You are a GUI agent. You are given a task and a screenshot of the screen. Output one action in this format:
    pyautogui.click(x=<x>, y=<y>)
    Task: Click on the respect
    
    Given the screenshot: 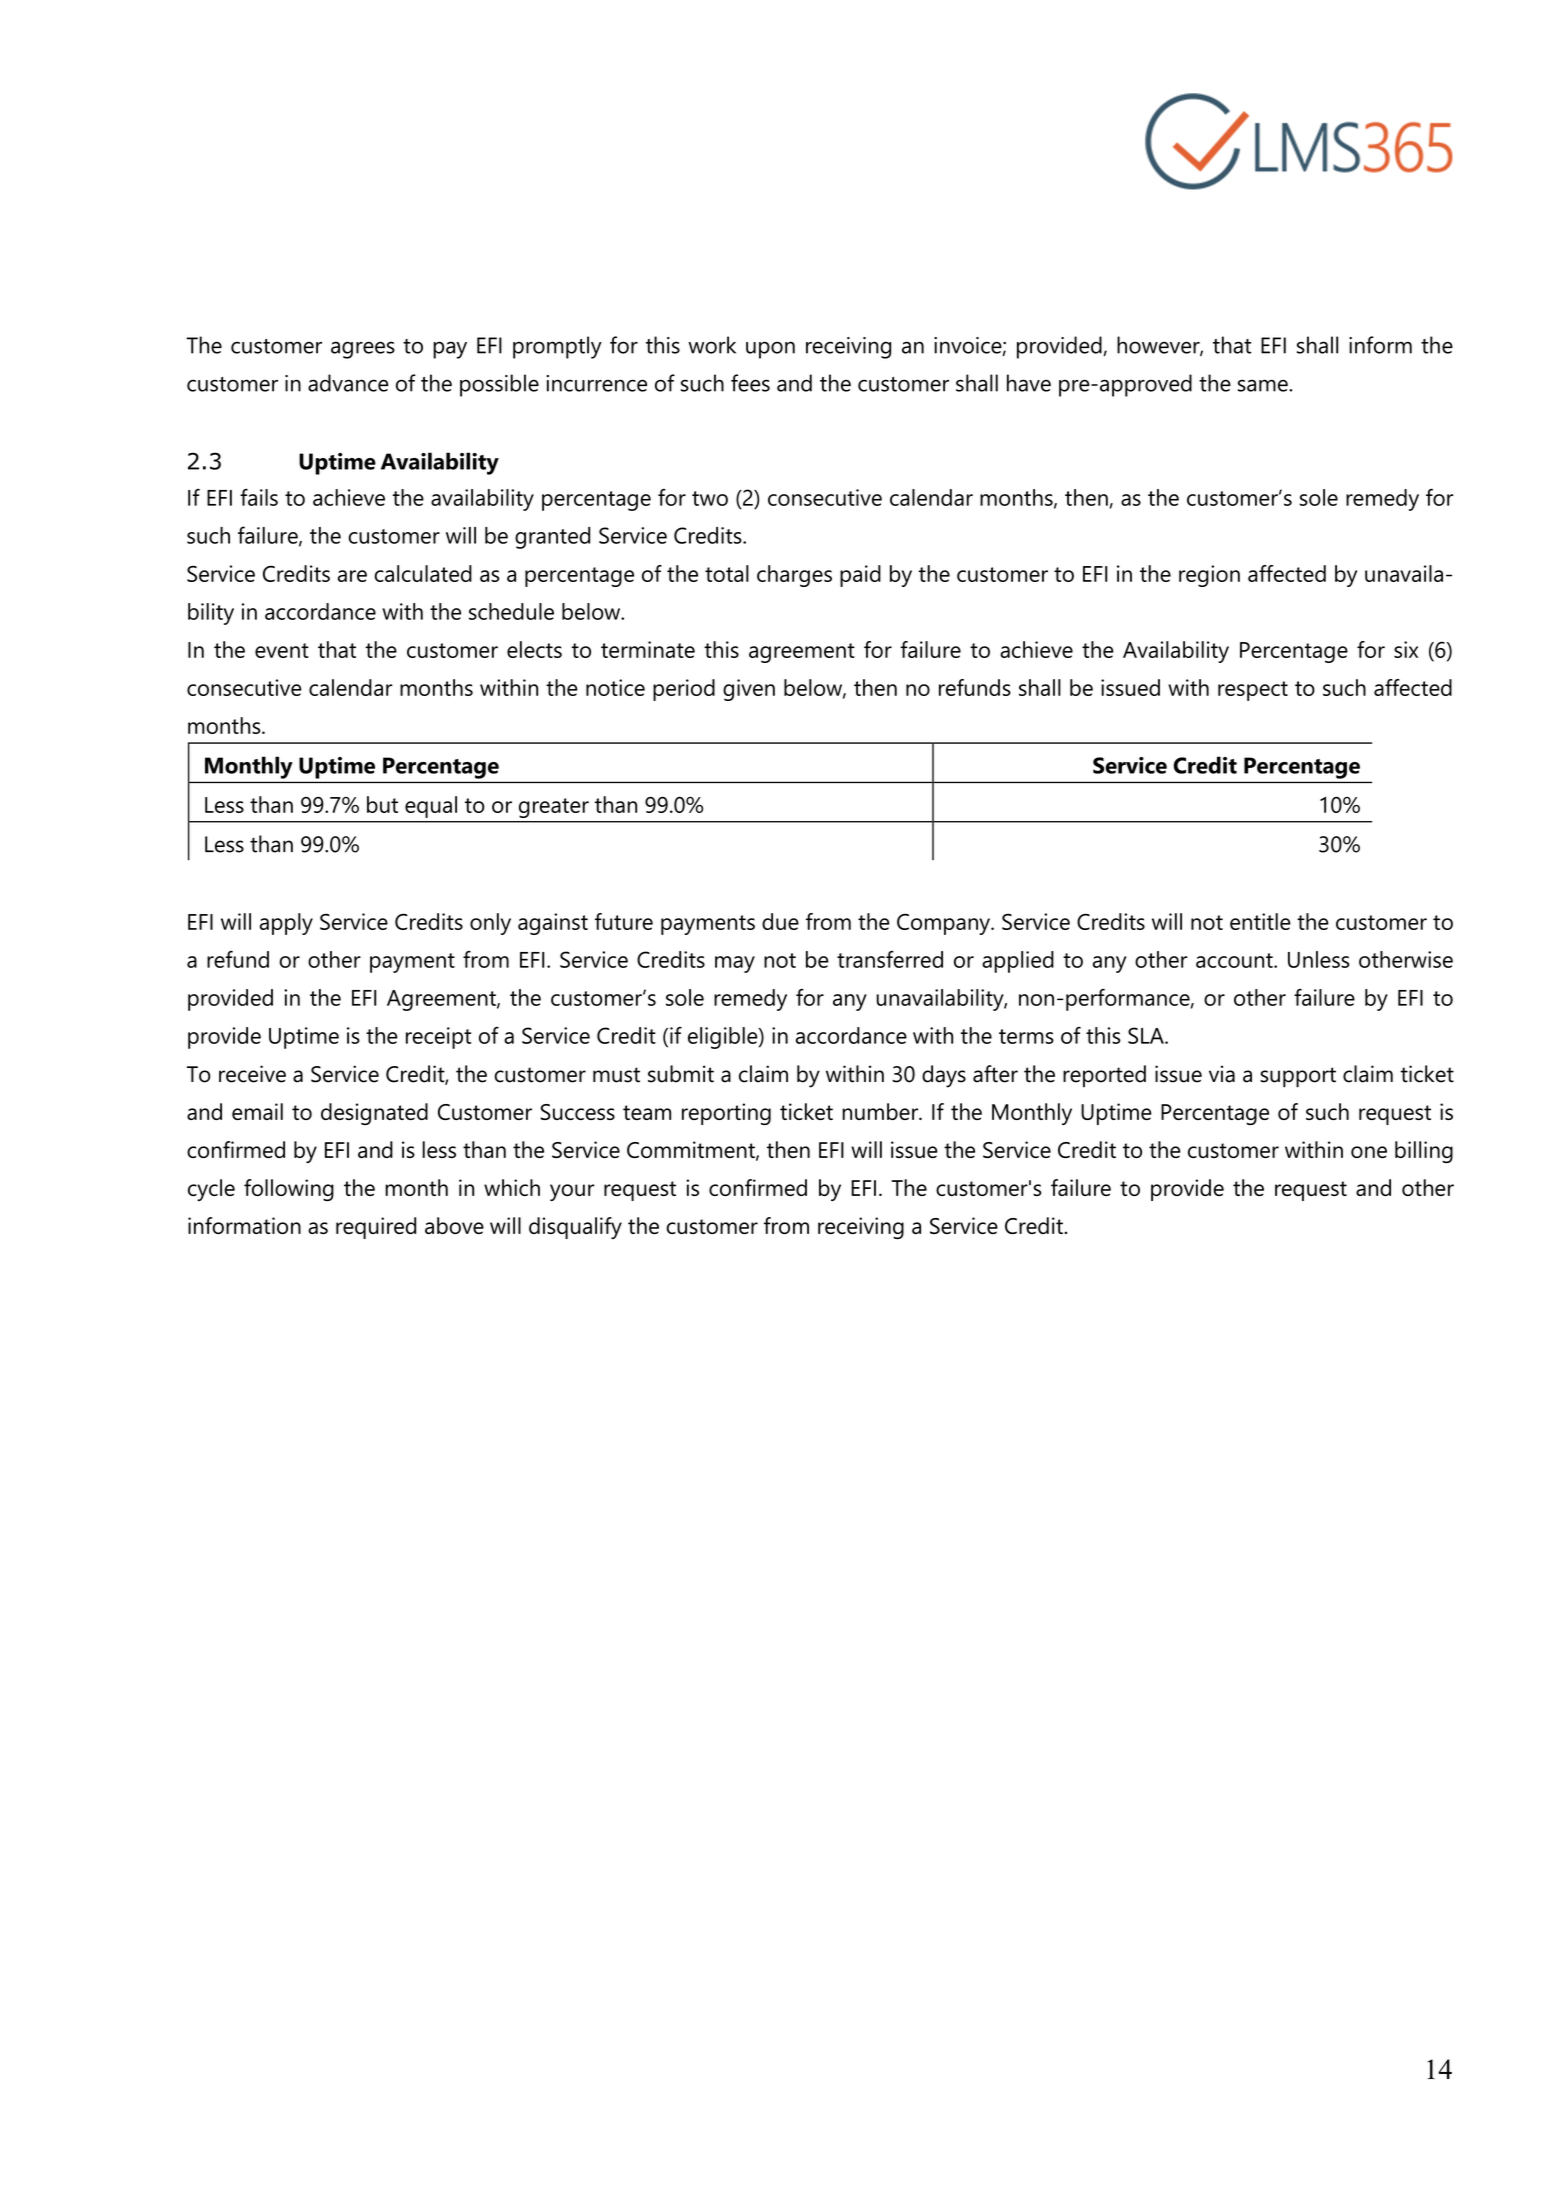 What is the action you would take?
    pyautogui.click(x=1253, y=691)
